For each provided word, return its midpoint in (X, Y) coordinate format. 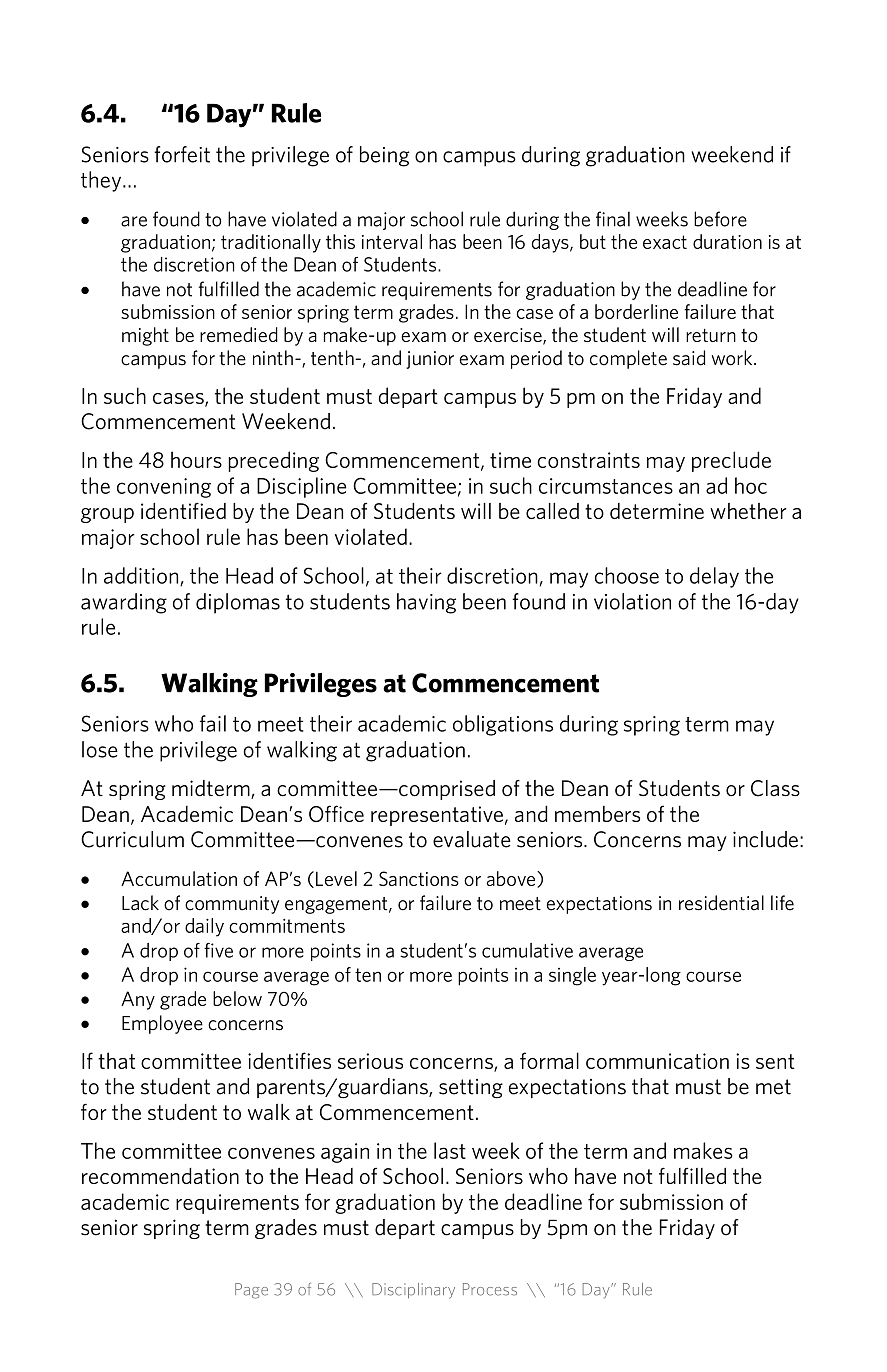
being (384, 156)
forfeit (182, 154)
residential (721, 903)
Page (251, 1291)
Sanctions (419, 878)
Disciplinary (413, 1291)
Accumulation (179, 878)
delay (714, 577)
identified (183, 510)
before (720, 219)
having (426, 603)
